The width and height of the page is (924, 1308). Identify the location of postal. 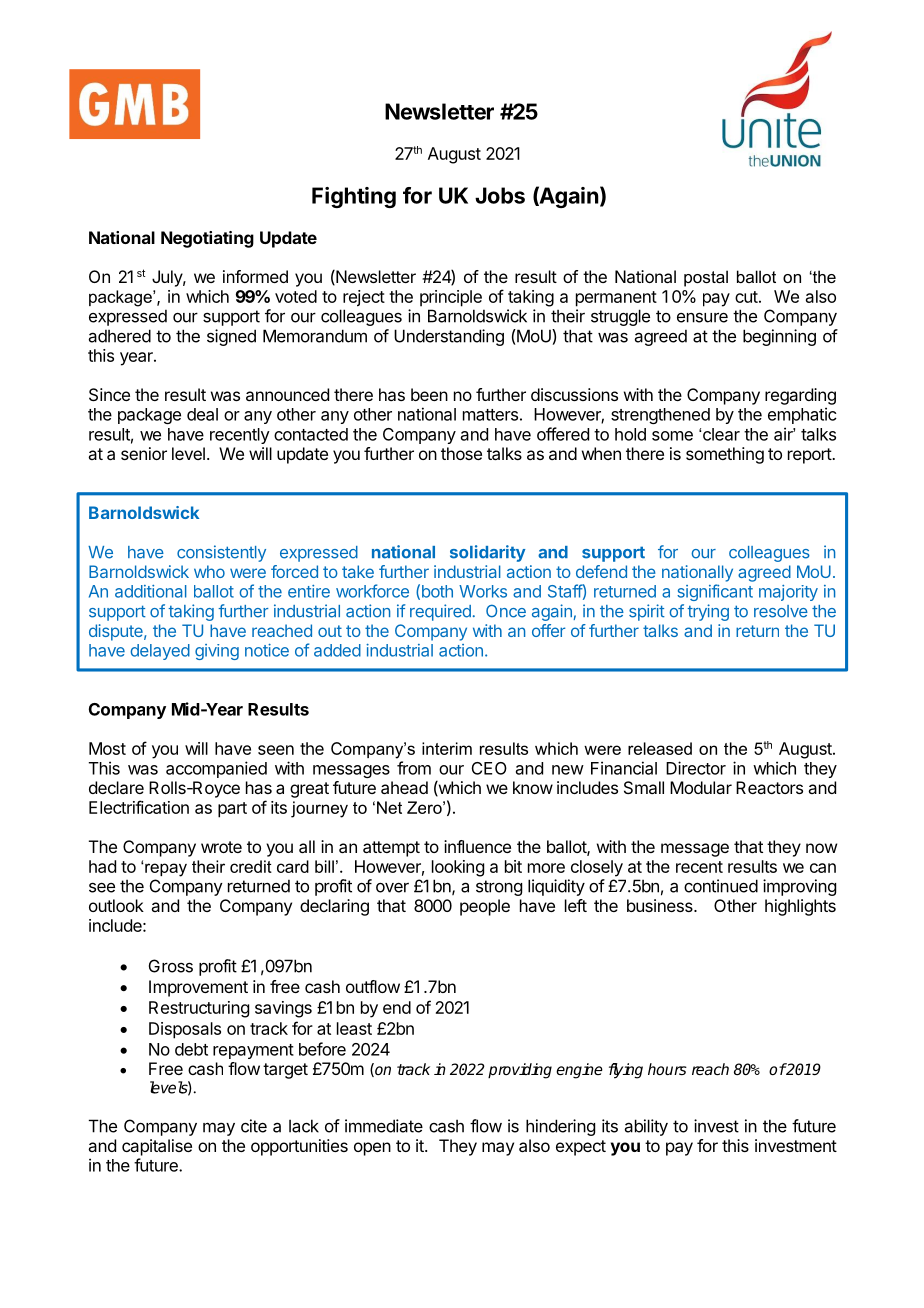
(706, 278).
